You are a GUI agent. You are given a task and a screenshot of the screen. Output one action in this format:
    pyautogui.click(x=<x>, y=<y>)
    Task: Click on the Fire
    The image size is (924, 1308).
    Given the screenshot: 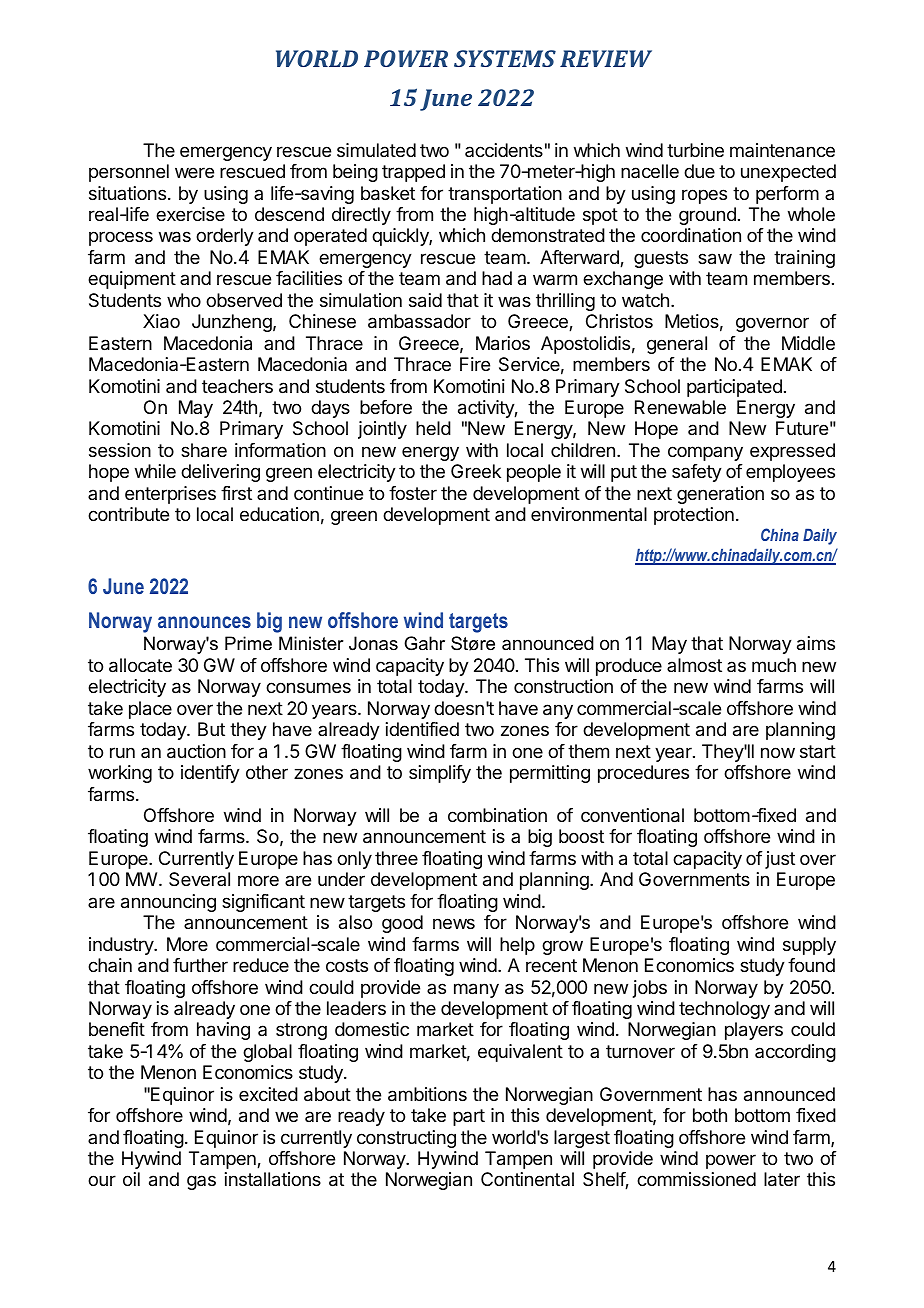 What is the action you would take?
    pyautogui.click(x=475, y=364)
